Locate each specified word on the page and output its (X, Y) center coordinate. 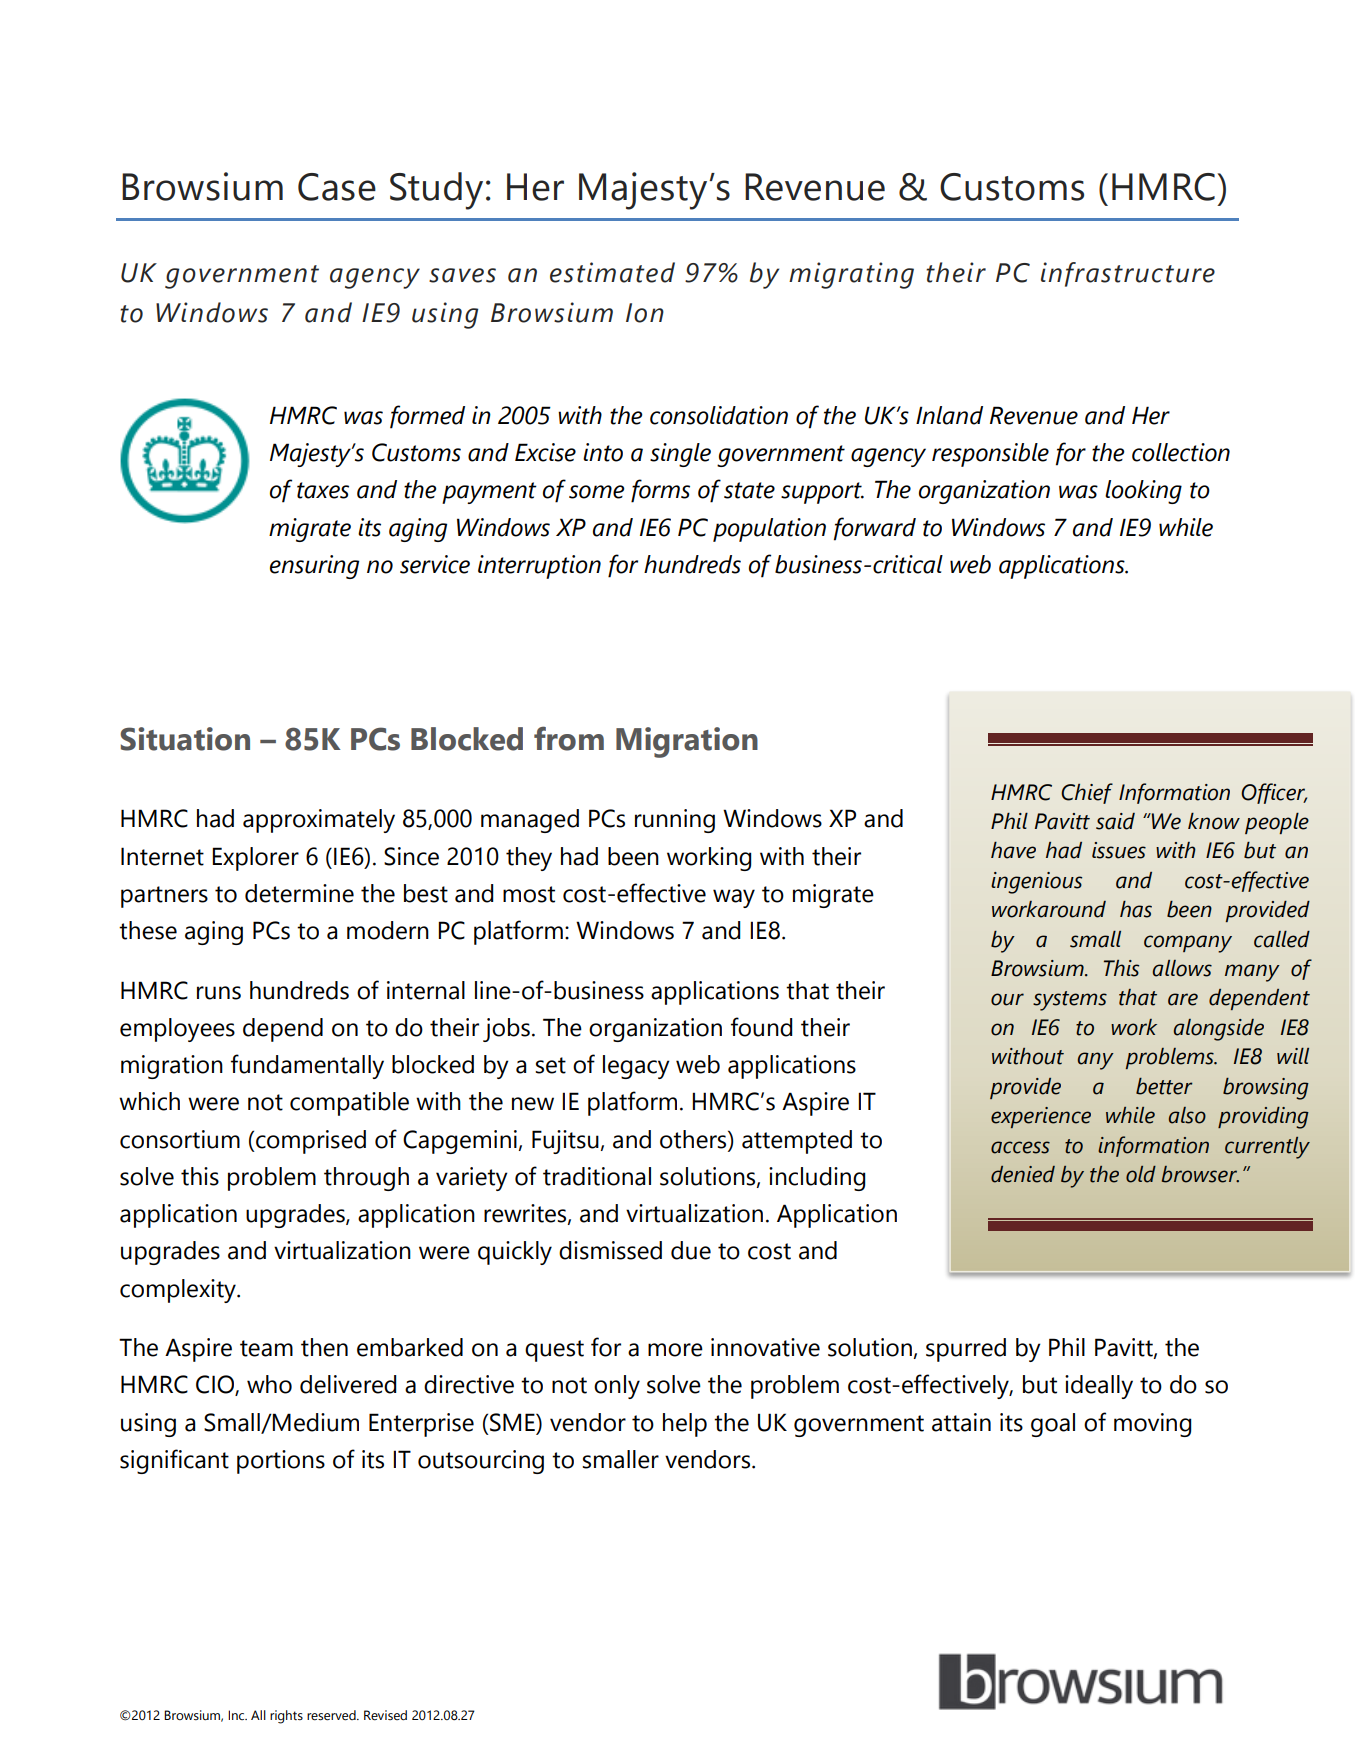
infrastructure (1128, 274)
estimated (612, 272)
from (569, 738)
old (1141, 1174)
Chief (1087, 793)
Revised (385, 1715)
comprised (310, 1142)
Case (337, 187)
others (694, 1139)
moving (1152, 1425)
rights (286, 1717)
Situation (185, 739)
